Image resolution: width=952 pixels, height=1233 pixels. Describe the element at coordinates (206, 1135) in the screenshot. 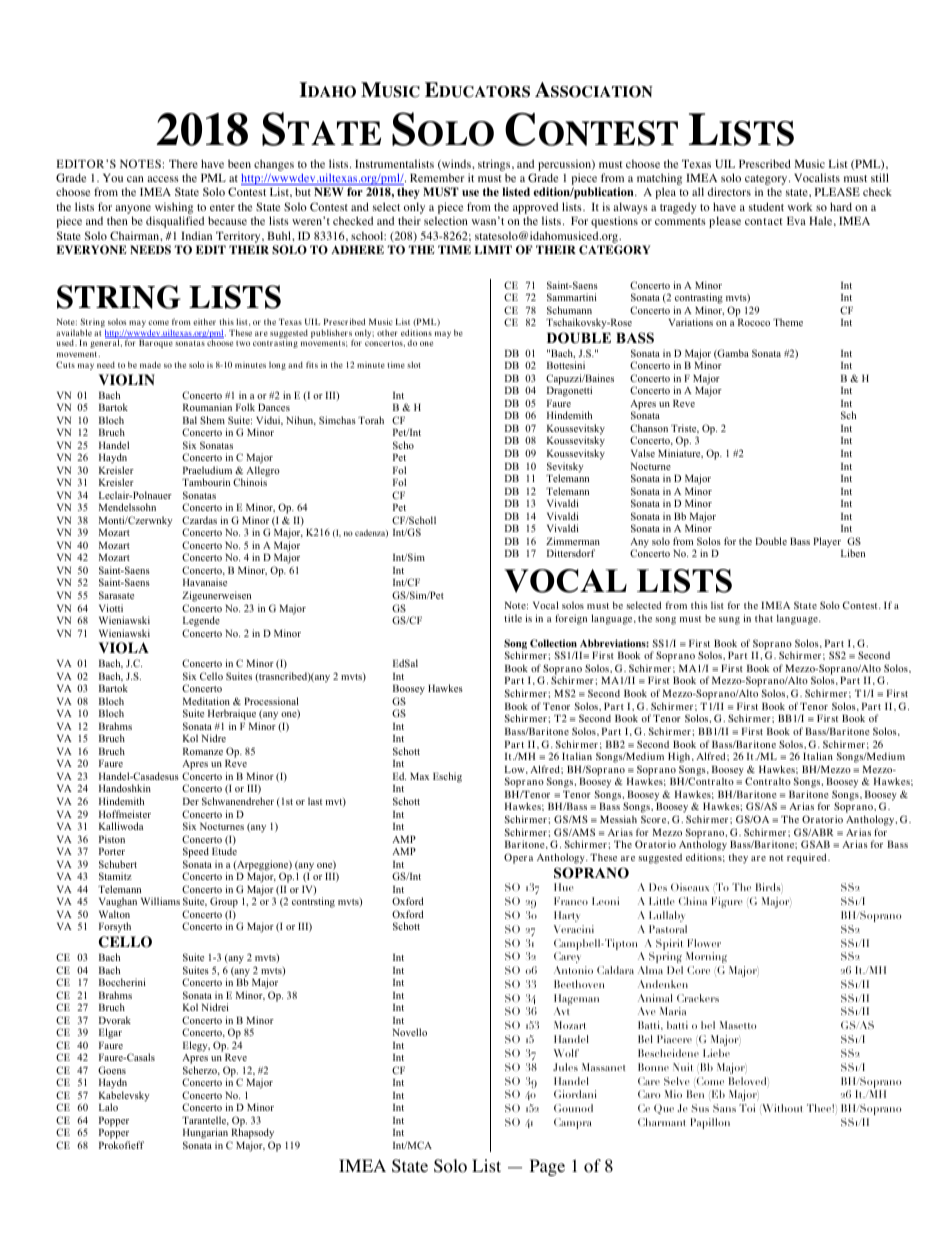

I see `Hungarian` at that location.
